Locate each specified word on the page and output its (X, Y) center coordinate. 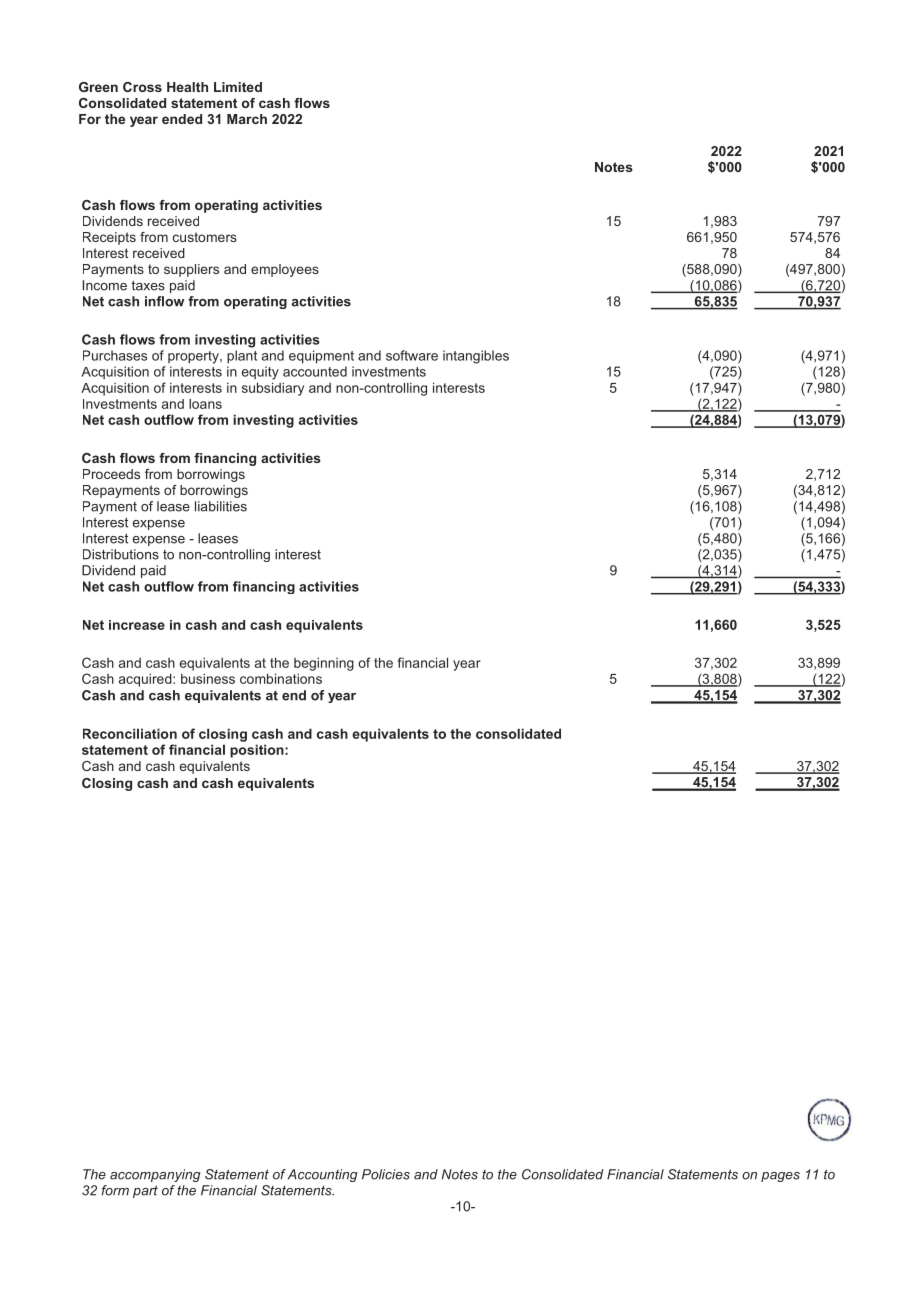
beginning (324, 664)
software (412, 355)
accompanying (155, 1175)
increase (137, 625)
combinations (281, 678)
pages (780, 1177)
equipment (321, 357)
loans (205, 404)
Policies (386, 1174)
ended (182, 119)
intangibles (476, 357)
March (247, 119)
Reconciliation (130, 733)
